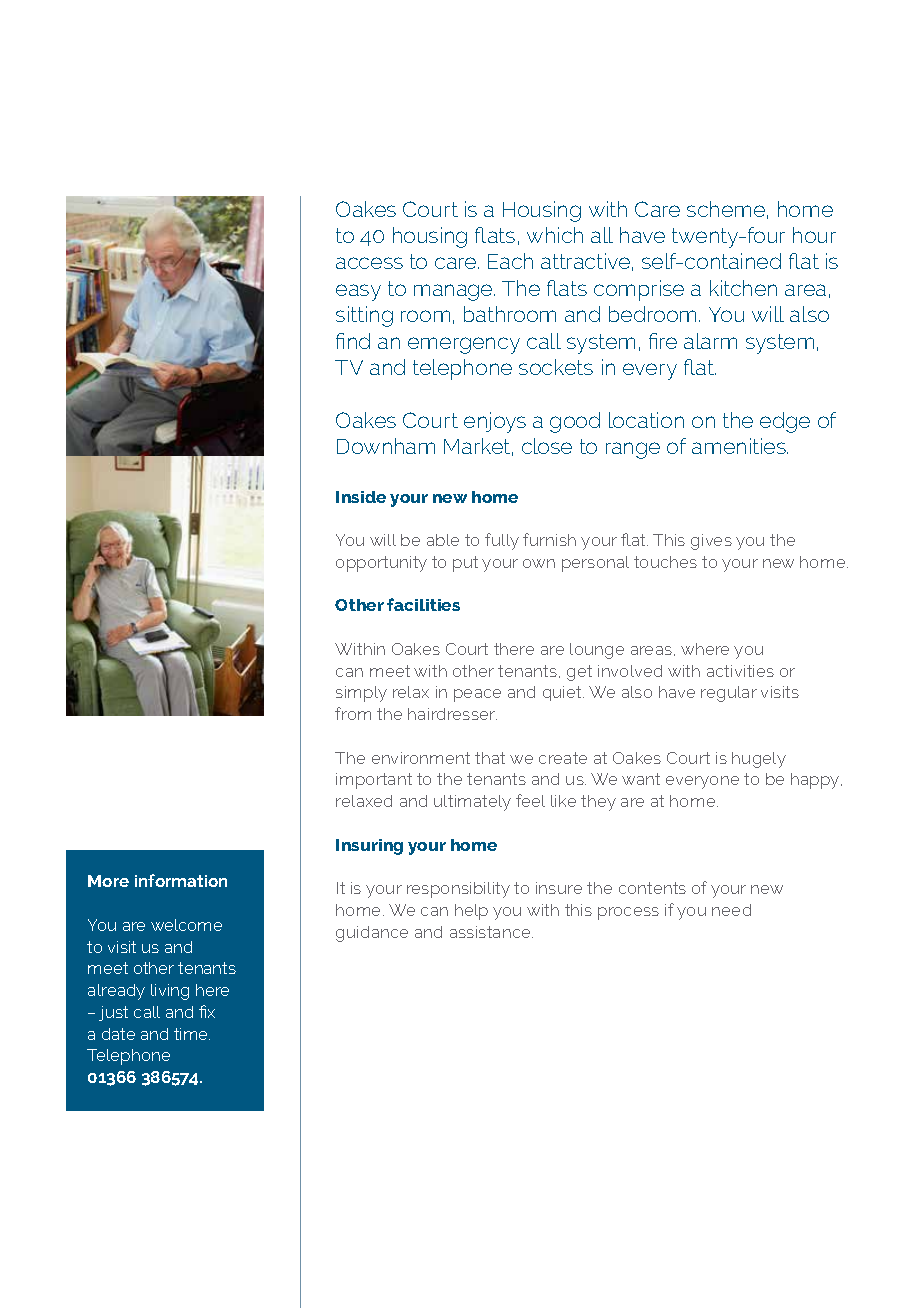  I want to click on easy, so click(358, 292).
